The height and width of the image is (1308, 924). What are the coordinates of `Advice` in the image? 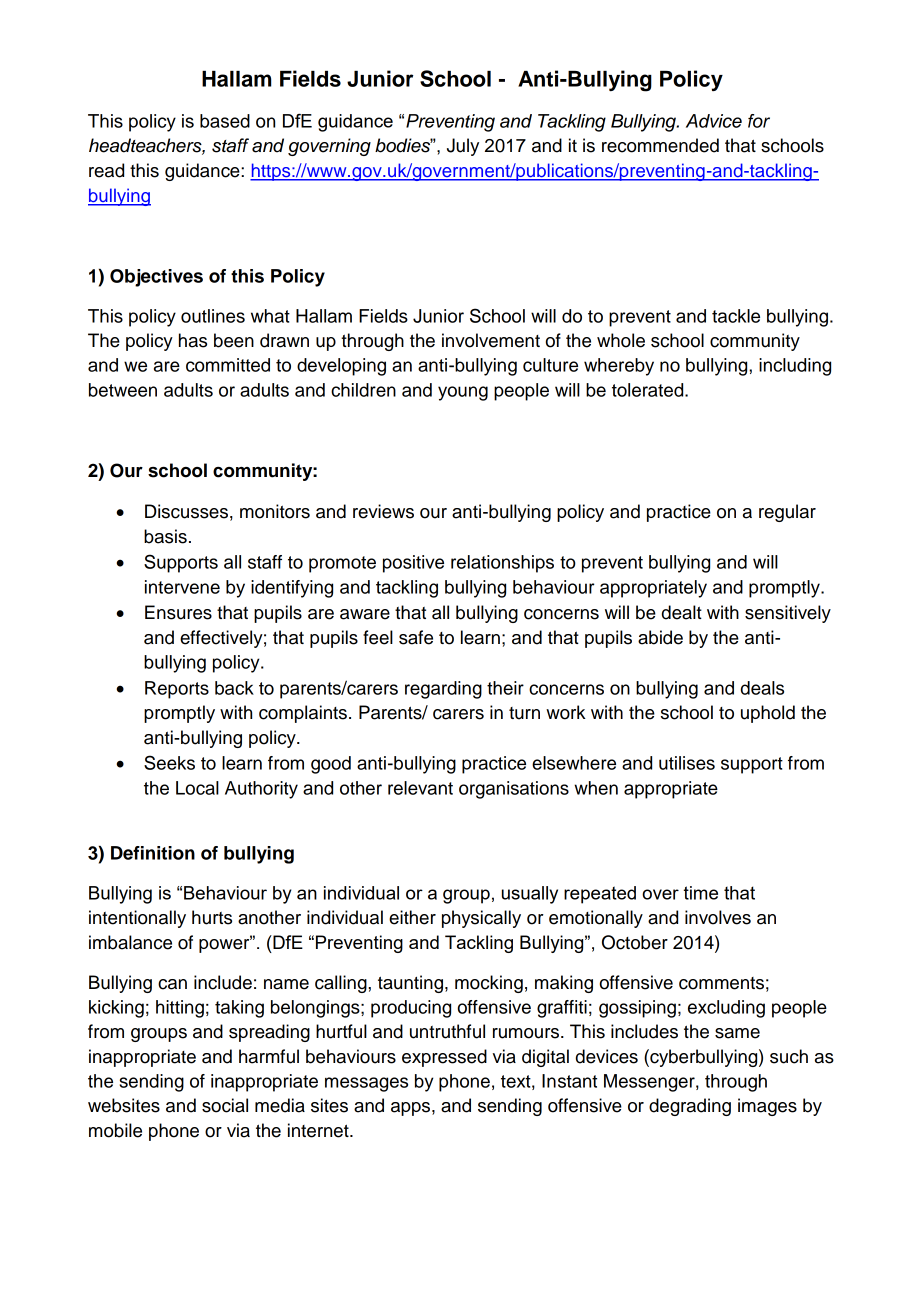 It's located at (714, 121).
